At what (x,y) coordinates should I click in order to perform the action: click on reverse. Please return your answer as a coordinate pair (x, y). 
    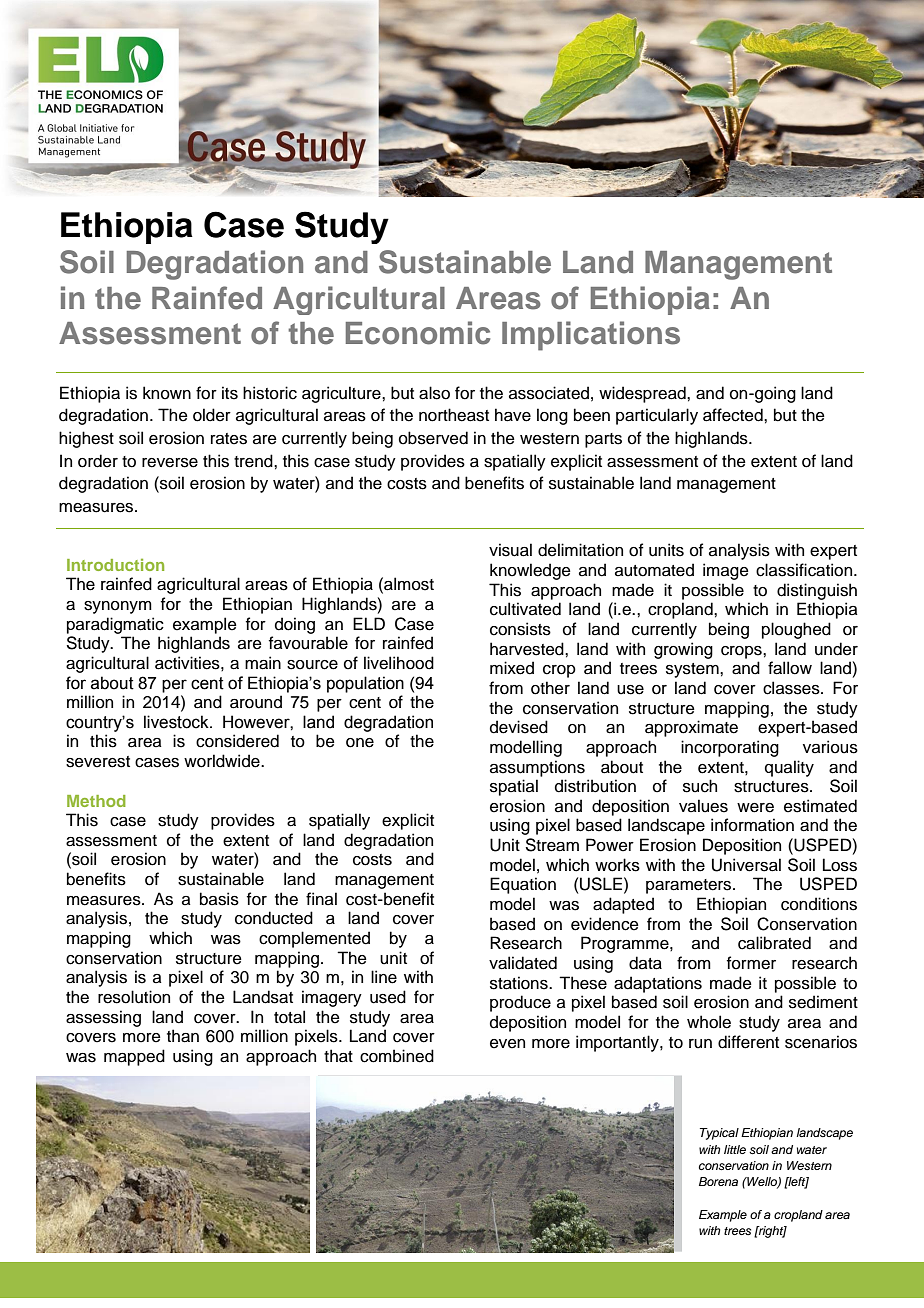
    Looking at the image, I should click on (170, 463).
